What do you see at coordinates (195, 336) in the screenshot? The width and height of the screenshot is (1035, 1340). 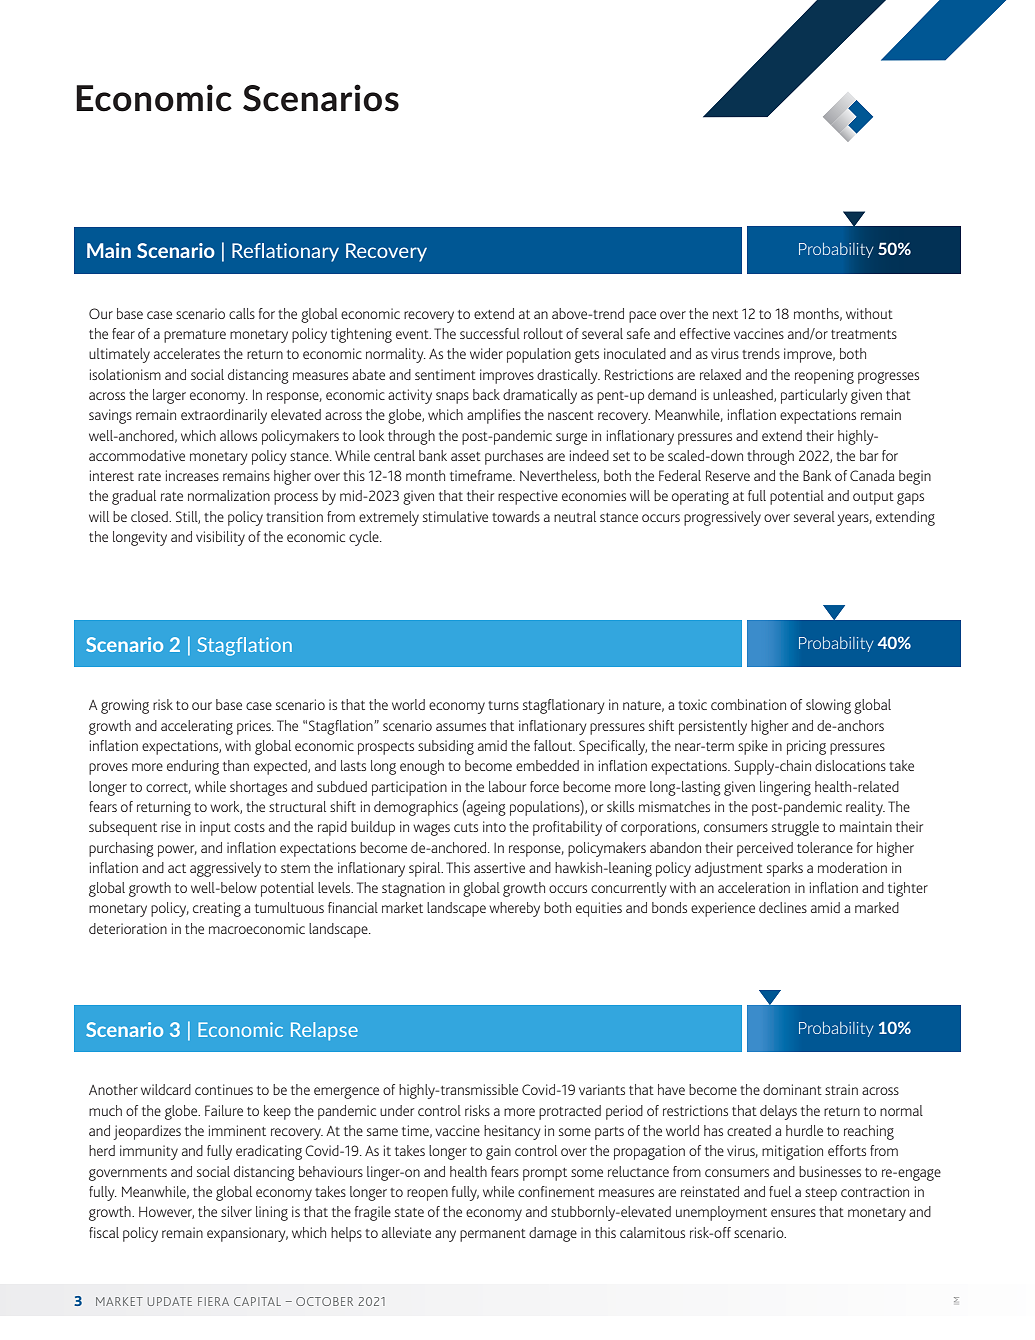 I see `premature` at bounding box center [195, 336].
